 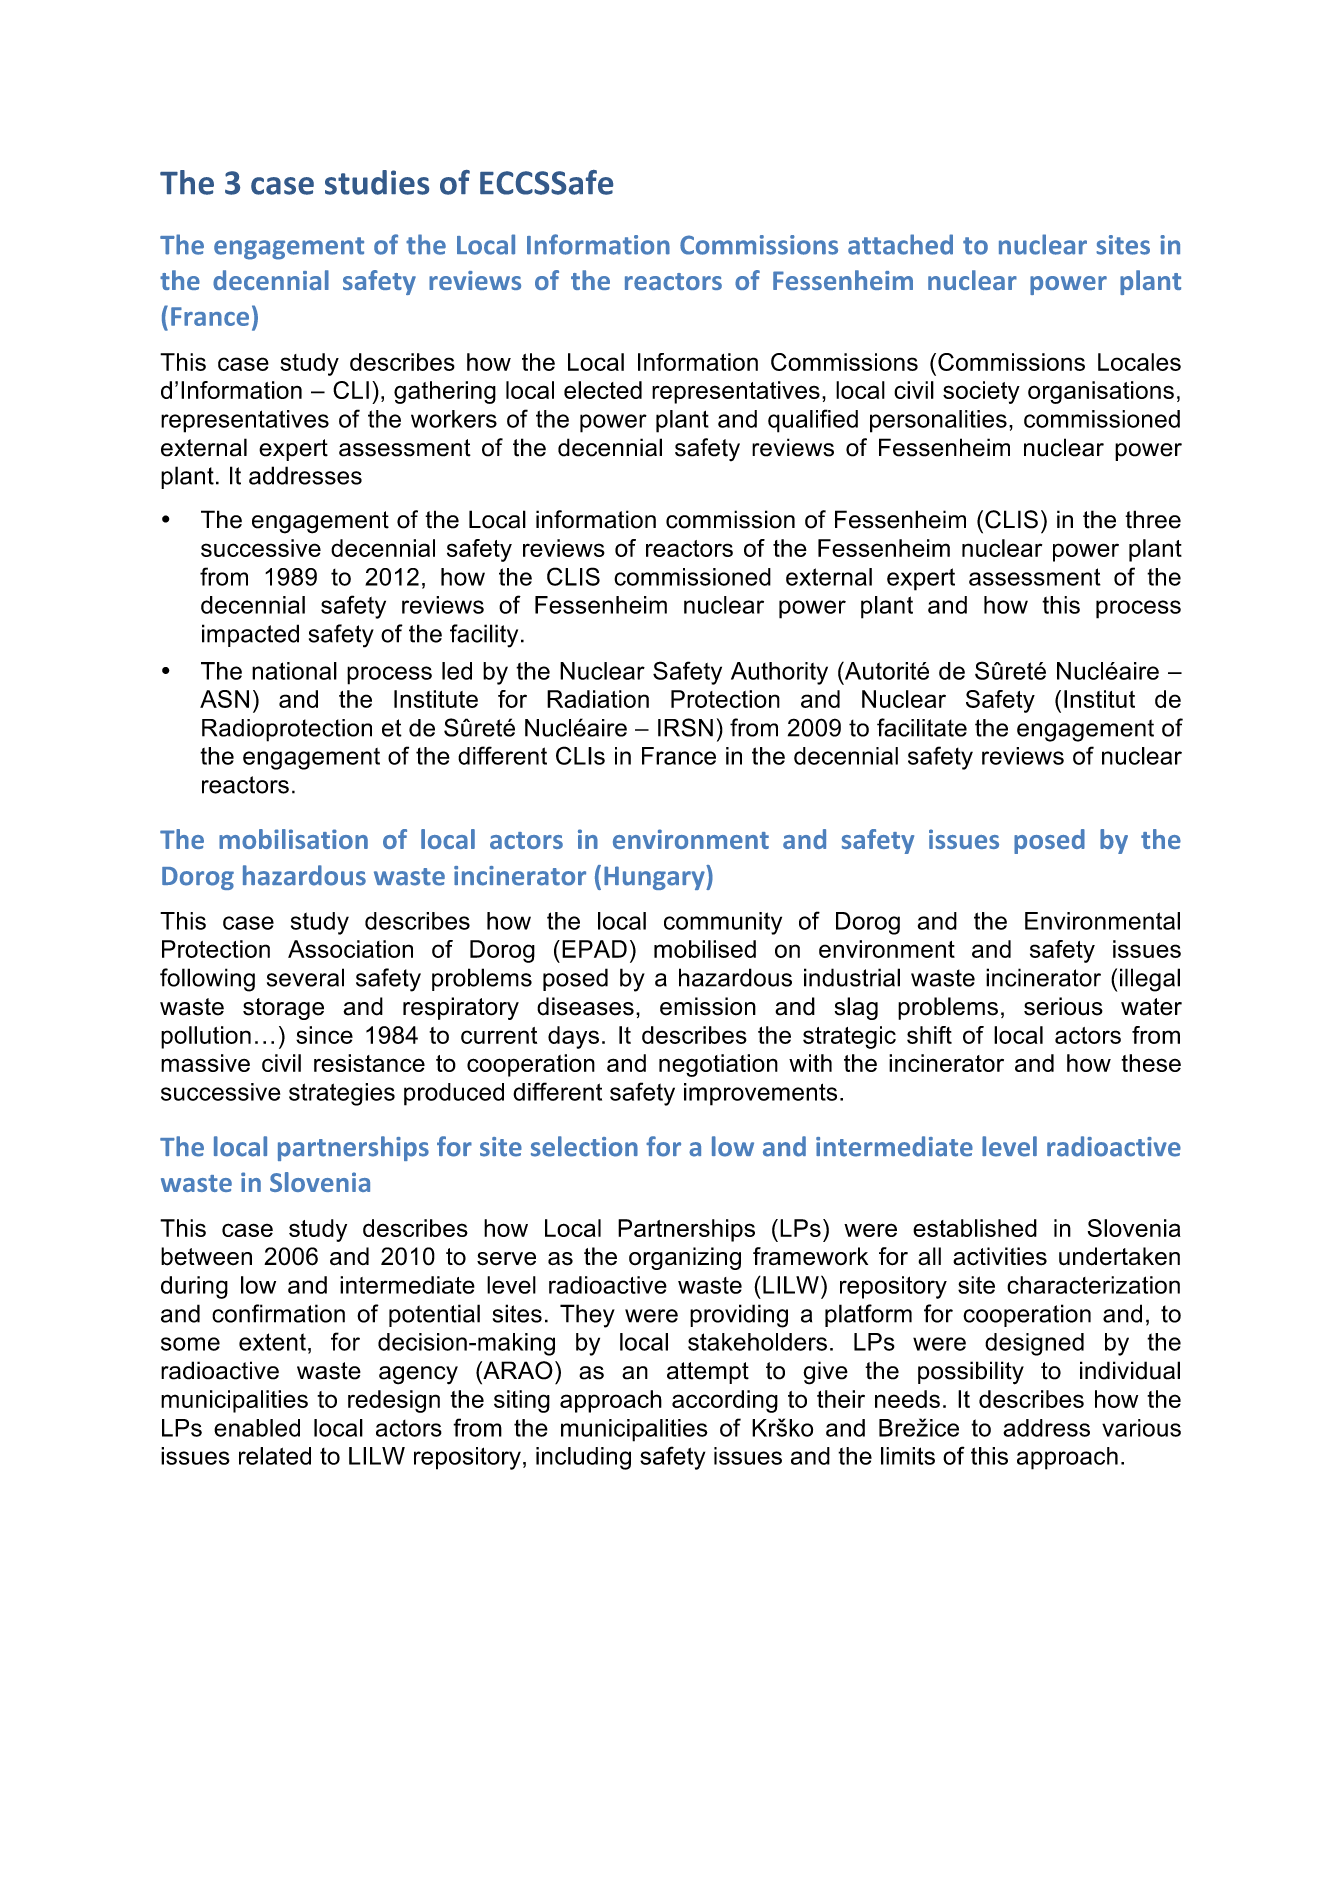 I want to click on Hungary, so click(x=655, y=877).
